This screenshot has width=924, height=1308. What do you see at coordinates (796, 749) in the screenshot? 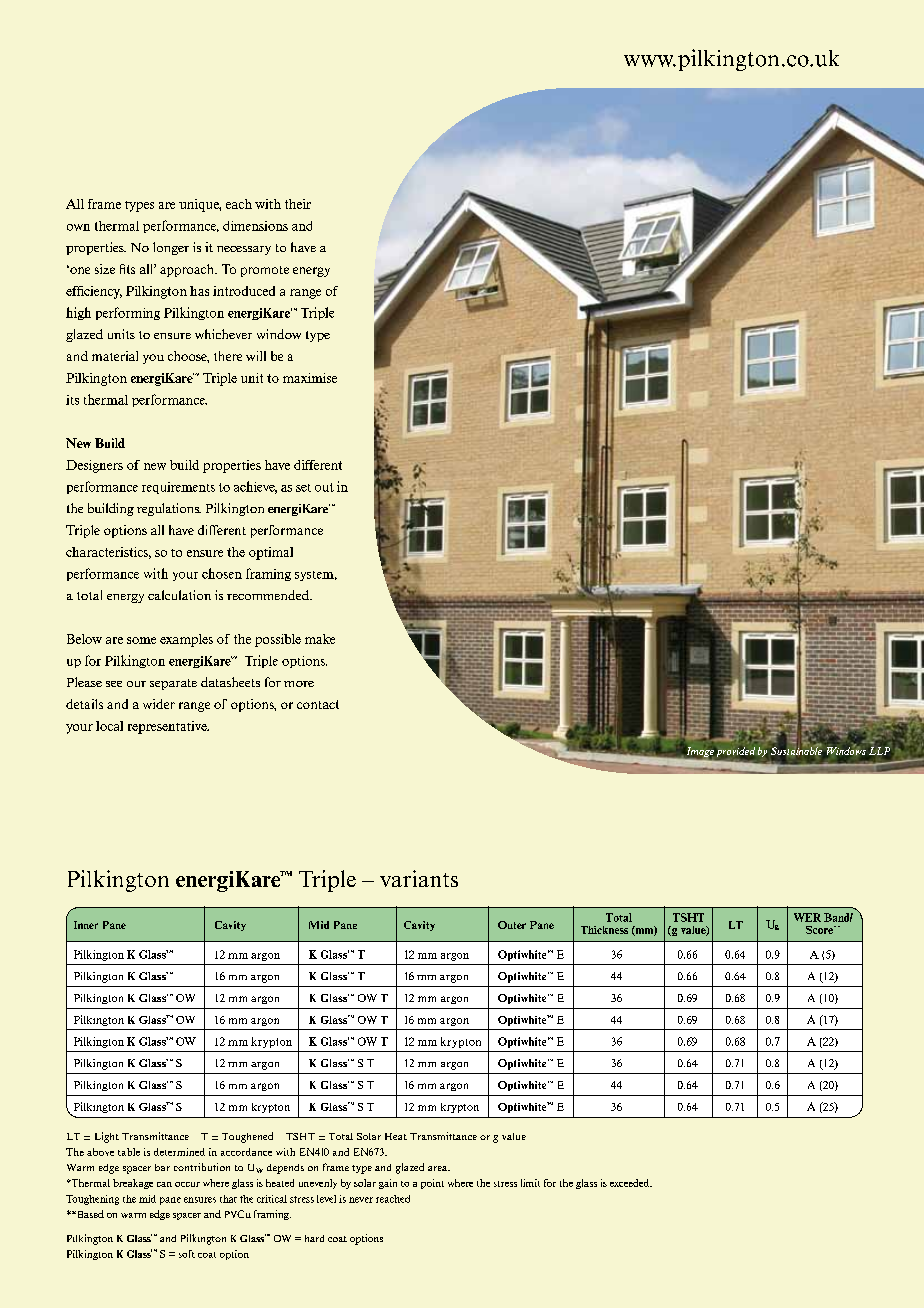
I see `Sustainable` at bounding box center [796, 749].
